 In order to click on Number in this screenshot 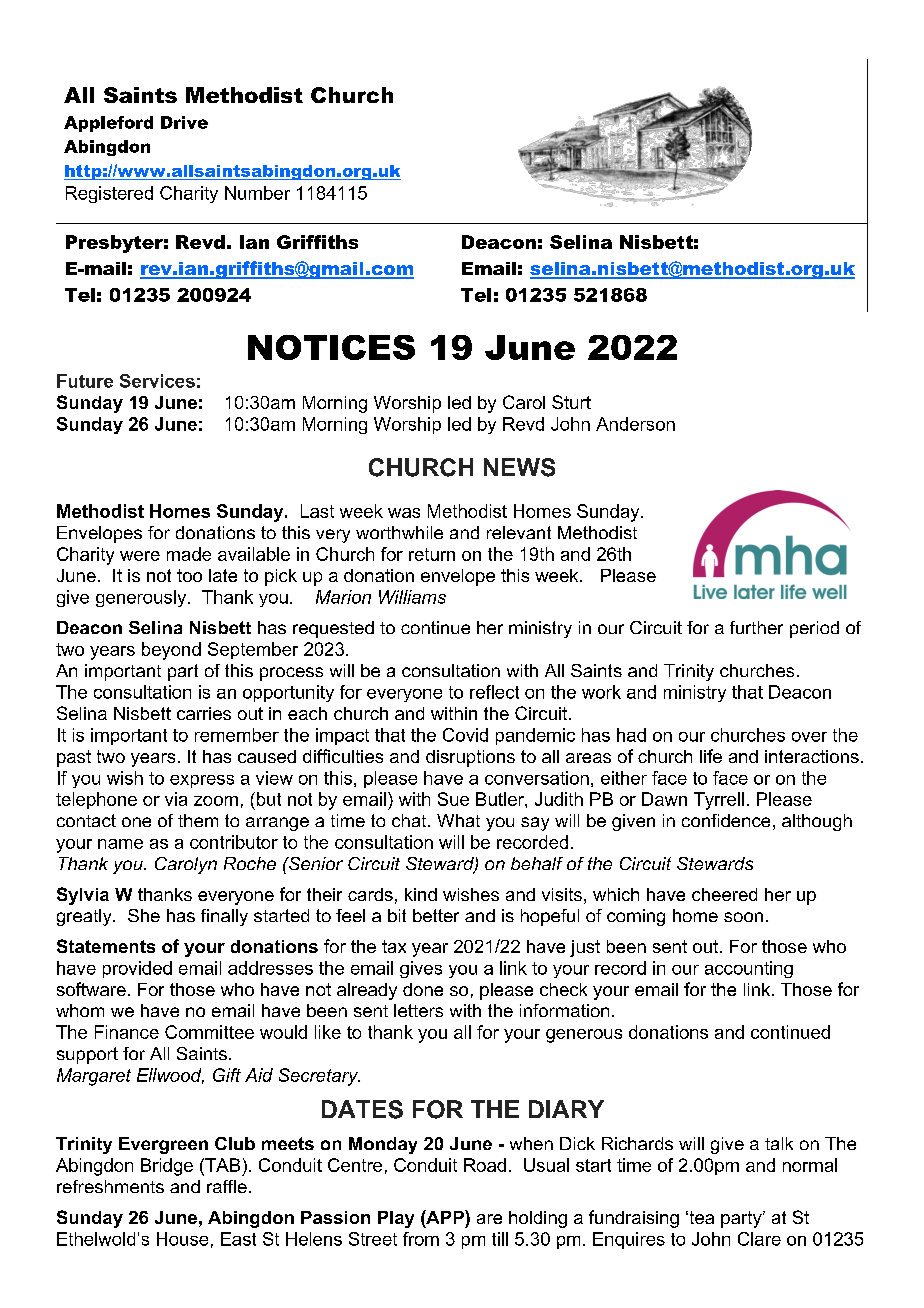, I will do `click(257, 193)`.
